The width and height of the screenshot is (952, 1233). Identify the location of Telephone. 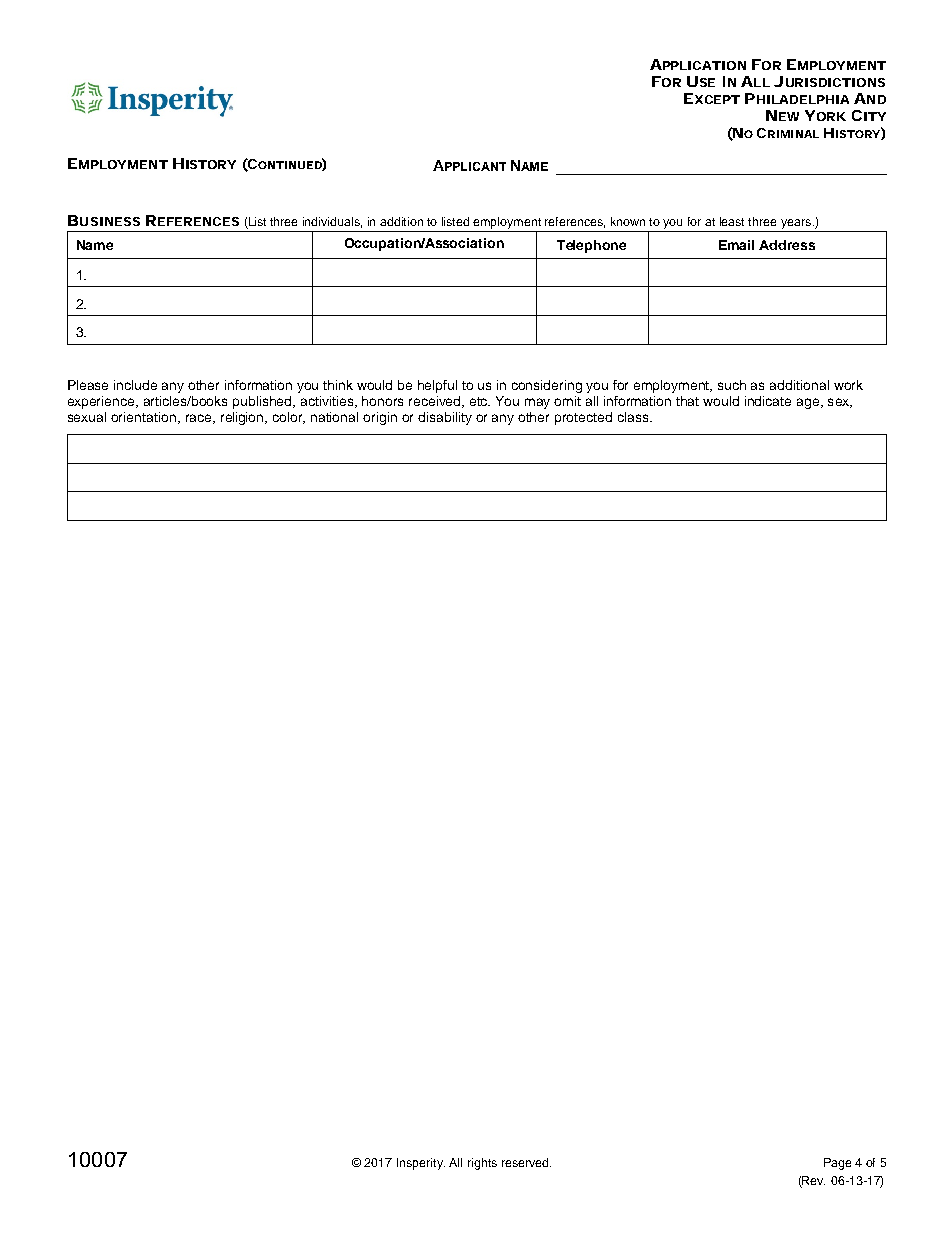
(591, 246).
